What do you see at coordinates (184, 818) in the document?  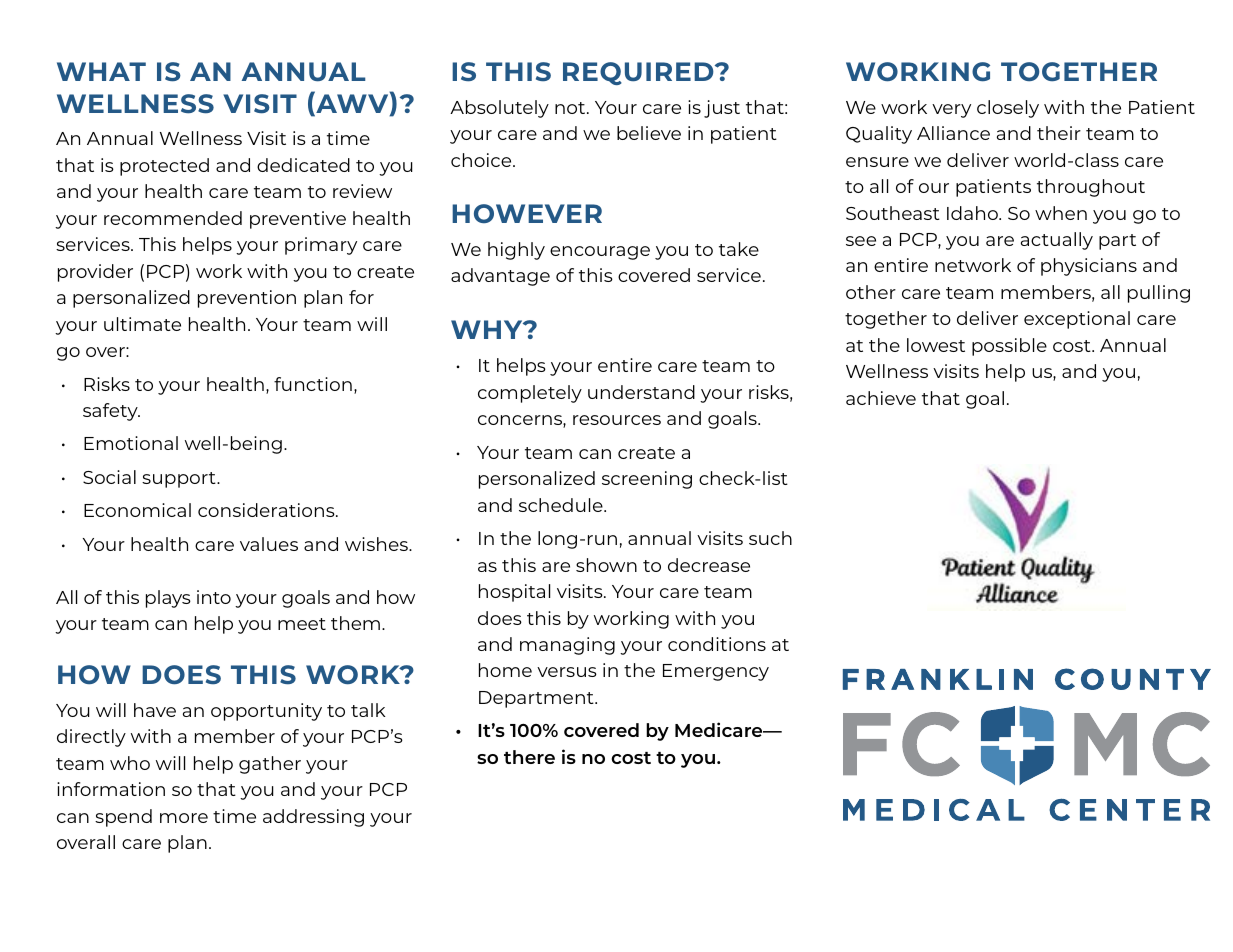 I see `more` at bounding box center [184, 818].
